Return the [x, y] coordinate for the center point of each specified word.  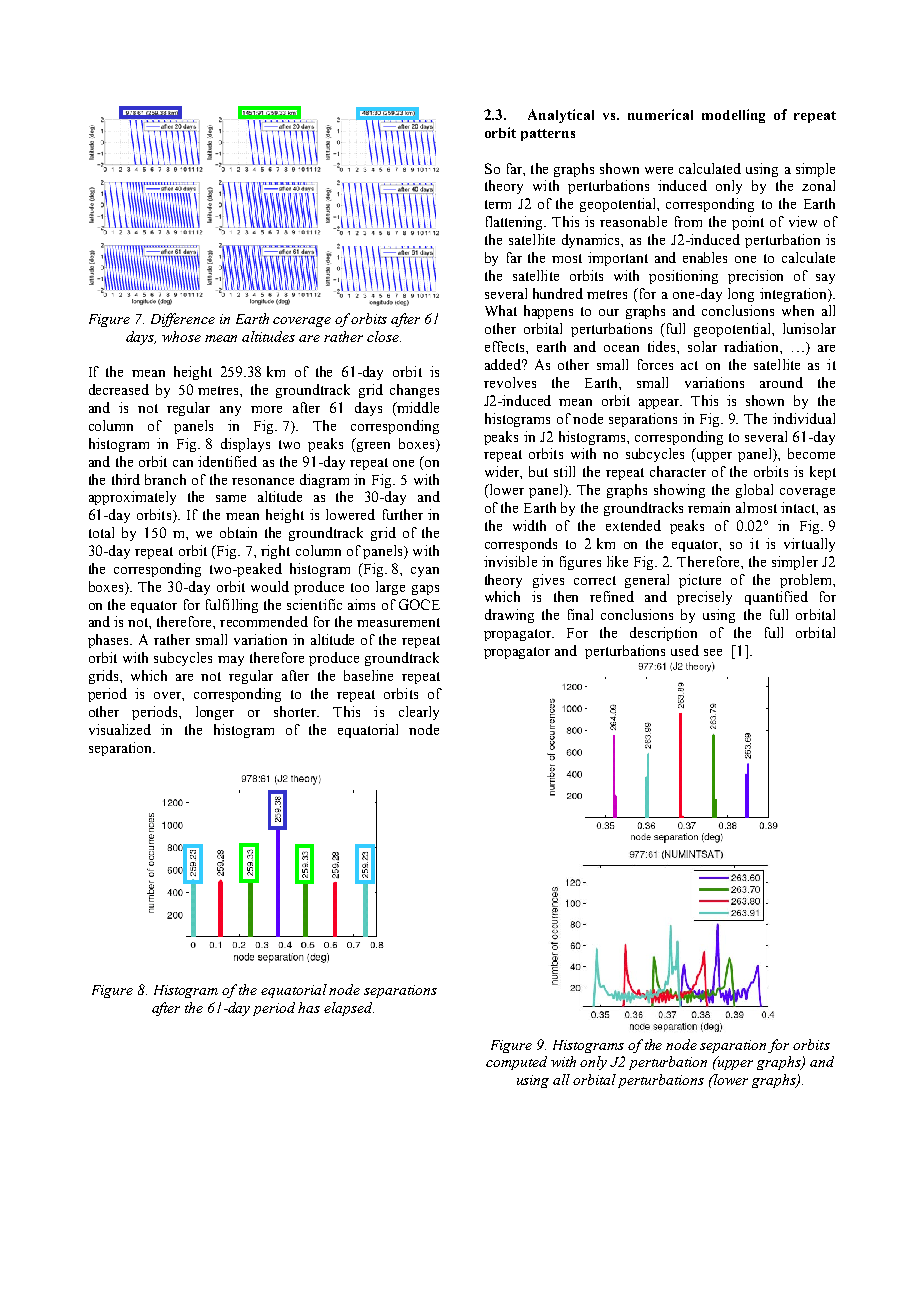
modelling [733, 116]
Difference [183, 320]
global [754, 491]
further [403, 514]
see [713, 652]
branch [165, 479]
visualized [120, 729]
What [501, 310]
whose [181, 336]
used [685, 650]
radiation [752, 346]
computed [516, 1063]
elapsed [349, 1009]
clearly [419, 713]
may [231, 661]
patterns [548, 135]
